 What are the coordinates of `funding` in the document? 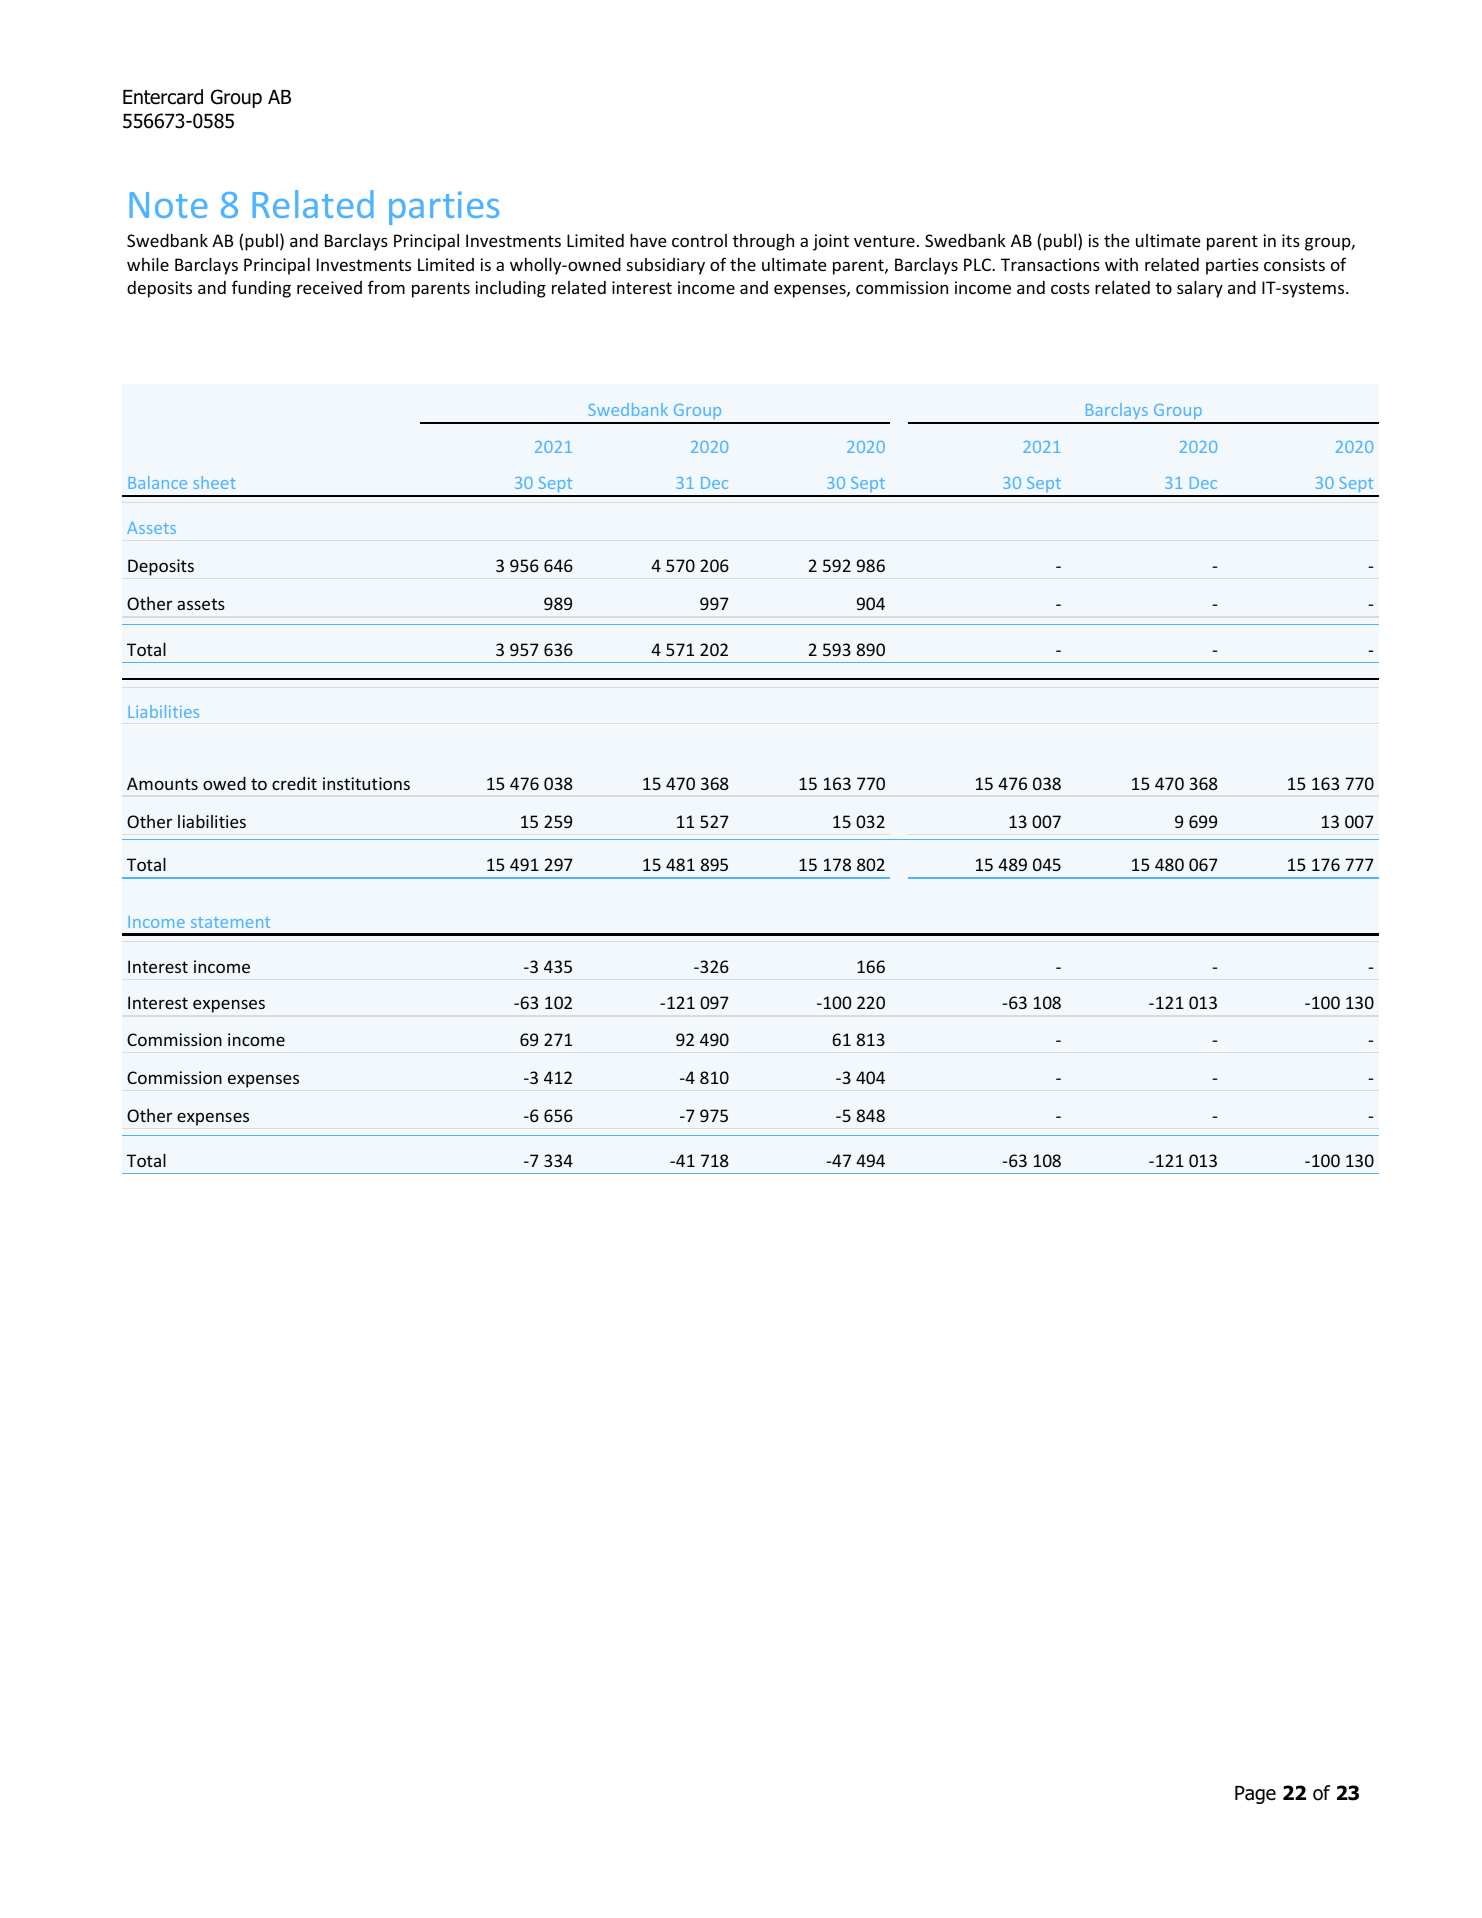 It's located at (261, 289).
